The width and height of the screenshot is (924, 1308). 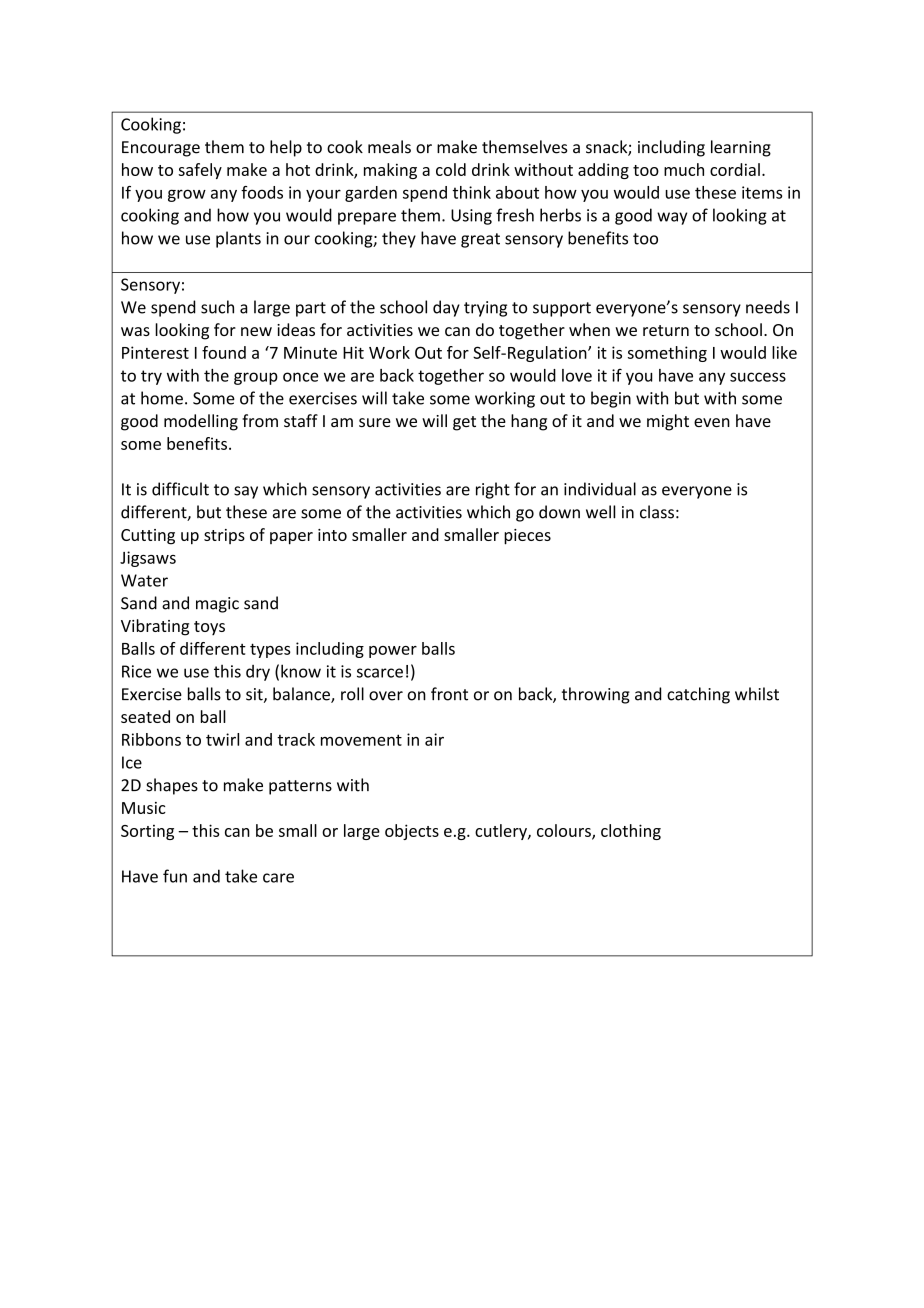 I want to click on class, so click(x=657, y=512).
